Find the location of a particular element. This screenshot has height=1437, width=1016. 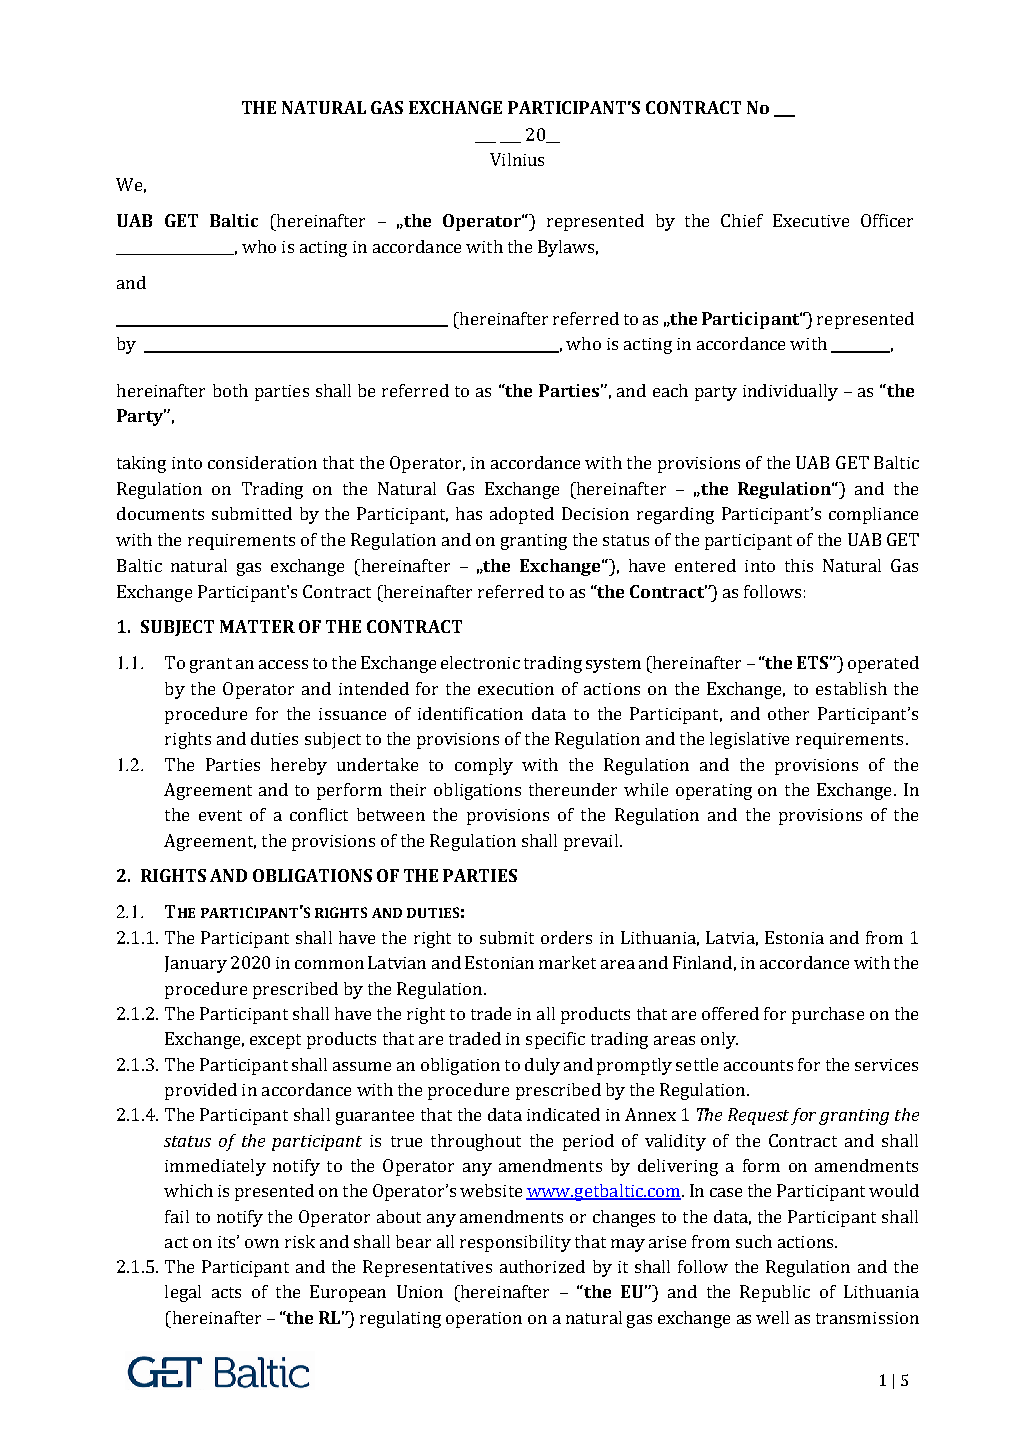

compliance is located at coordinates (873, 515).
